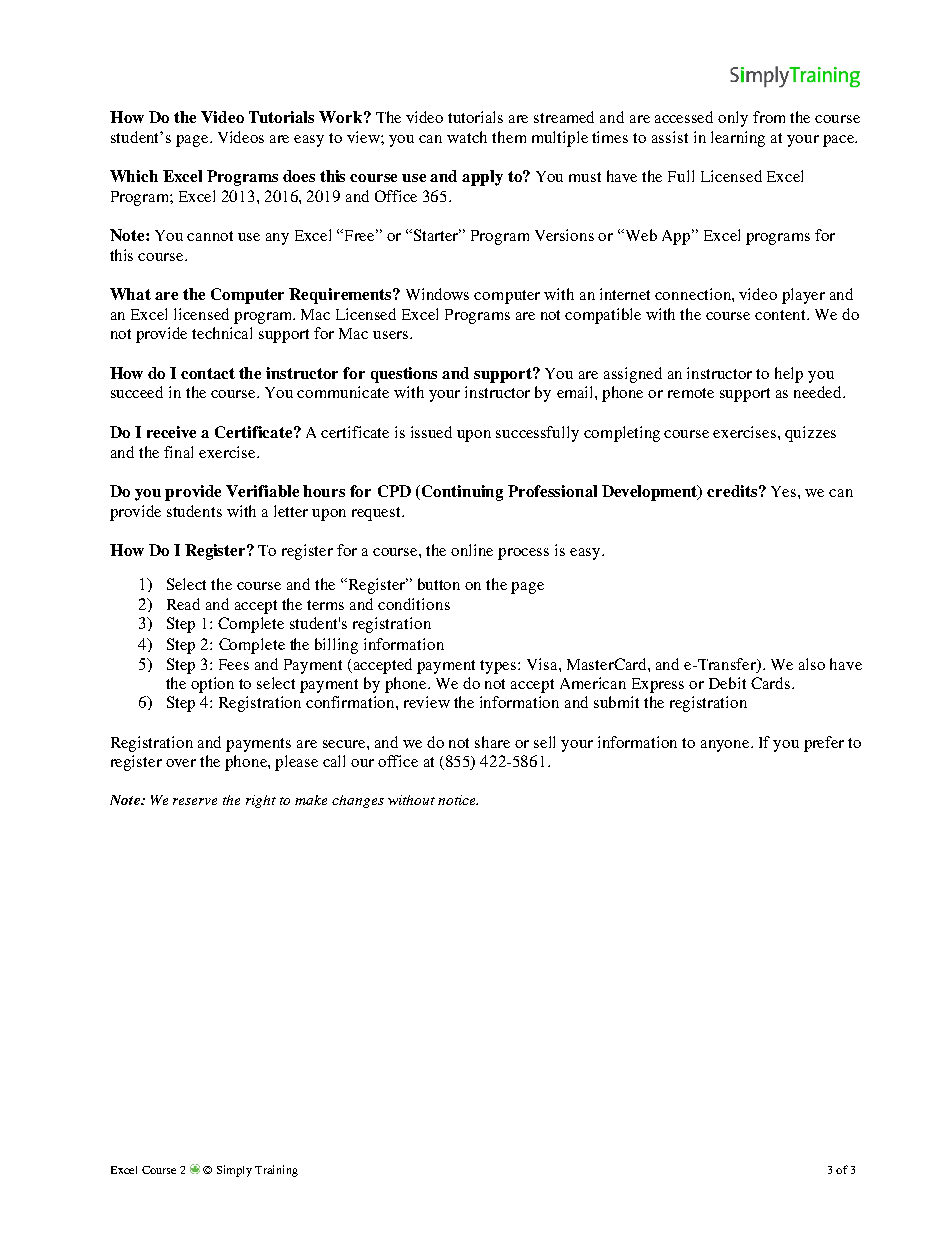 Image resolution: width=952 pixels, height=1233 pixels. Describe the element at coordinates (467, 137) in the screenshot. I see `watch` at that location.
